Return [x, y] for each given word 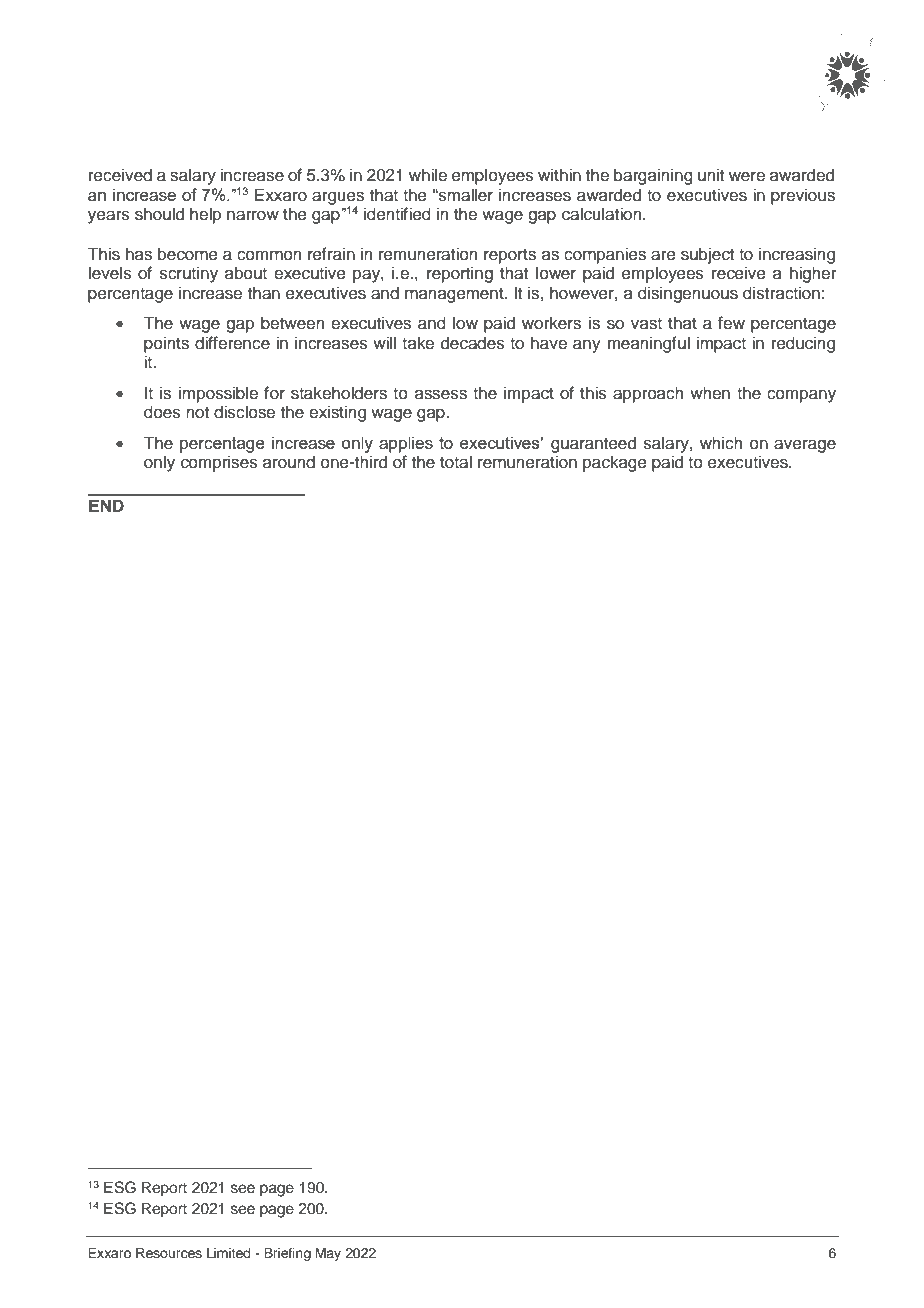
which [721, 443]
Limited [228, 1253]
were [747, 176]
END [106, 505]
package [615, 463]
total [456, 462]
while [428, 175]
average [805, 446]
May [328, 1254]
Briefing [287, 1254]
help [205, 215]
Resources [169, 1253]
